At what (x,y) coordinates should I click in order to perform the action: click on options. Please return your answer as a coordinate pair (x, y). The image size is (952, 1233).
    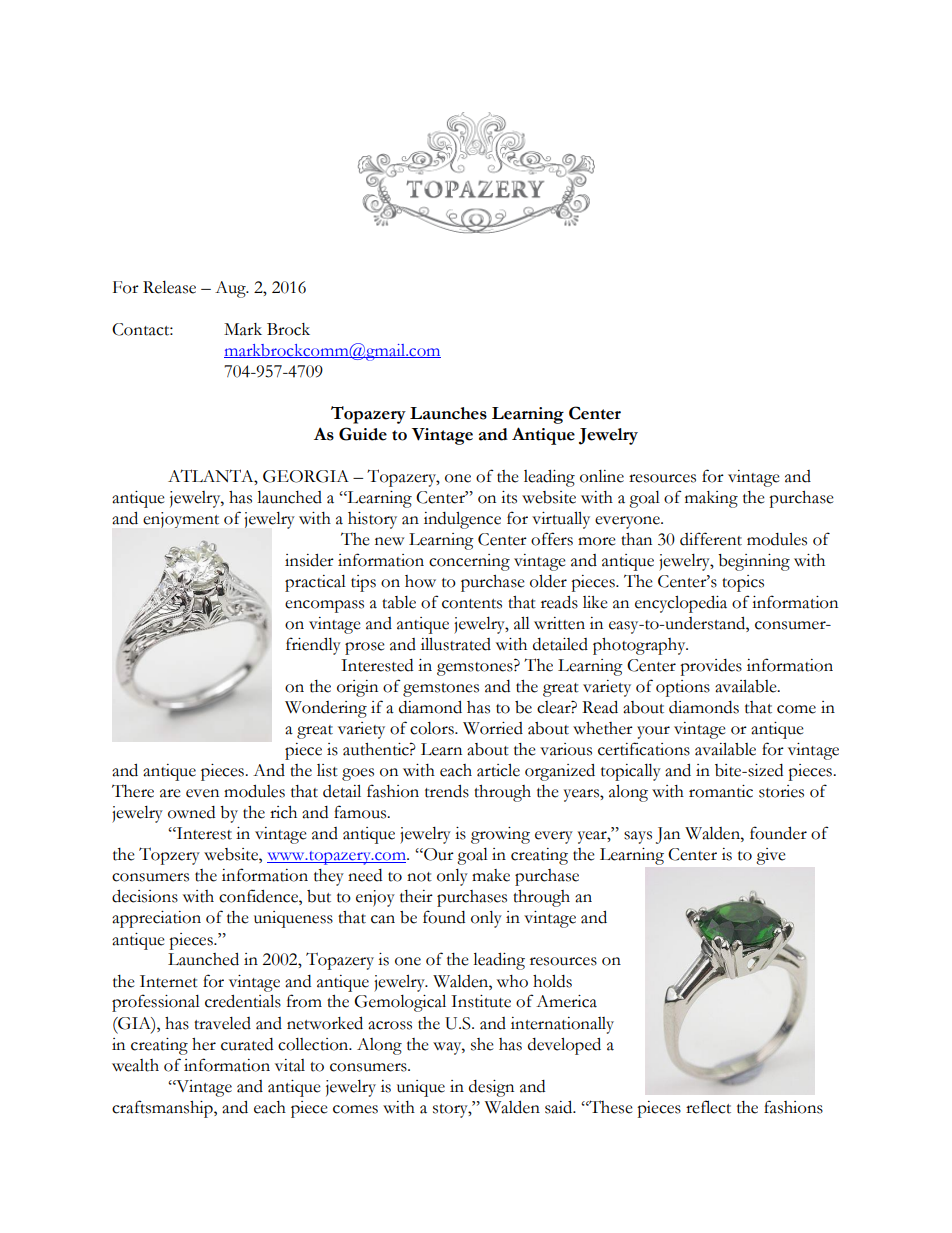
    Looking at the image, I should click on (683, 688).
